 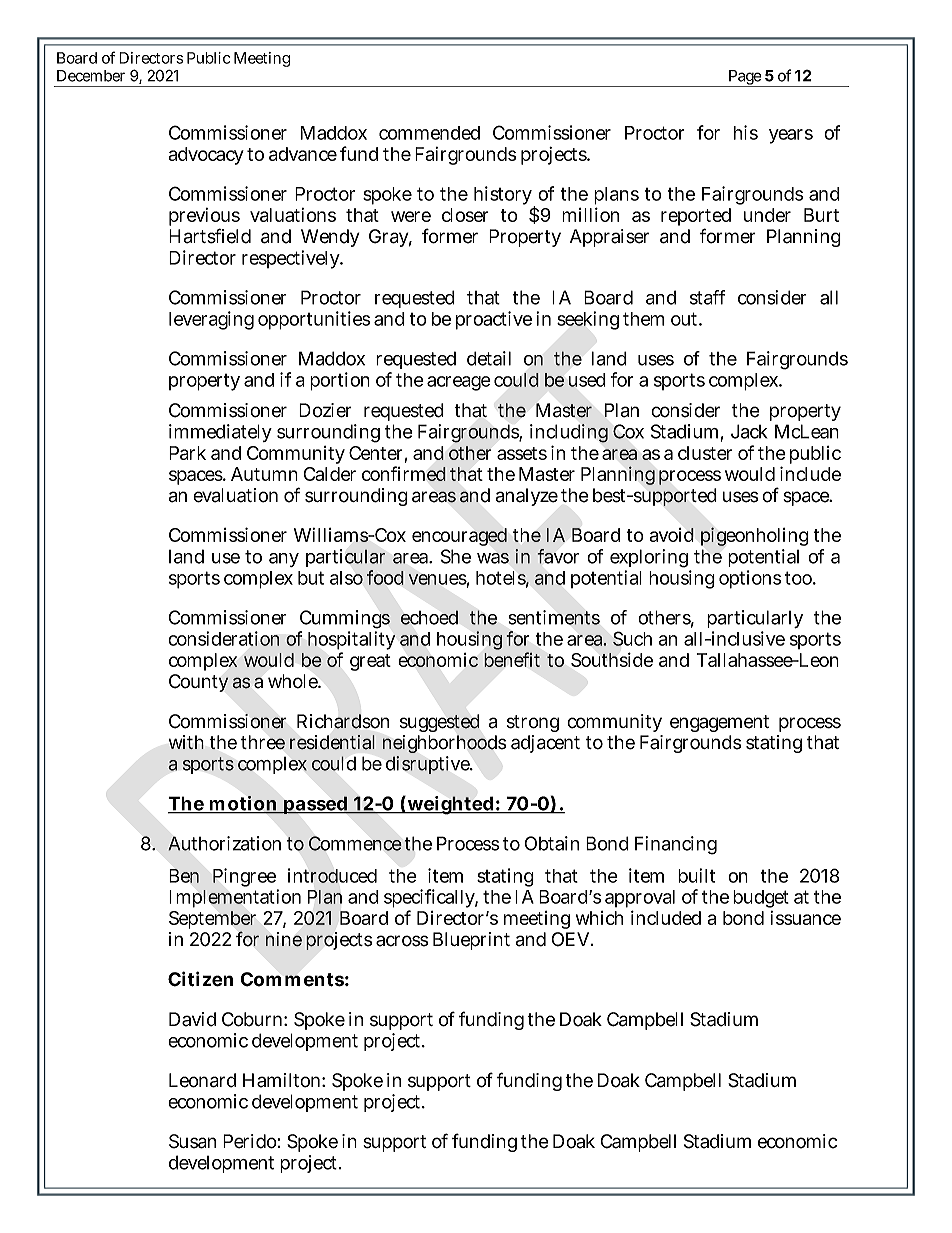 What do you see at coordinates (744, 78) in the screenshot?
I see `Page` at bounding box center [744, 78].
